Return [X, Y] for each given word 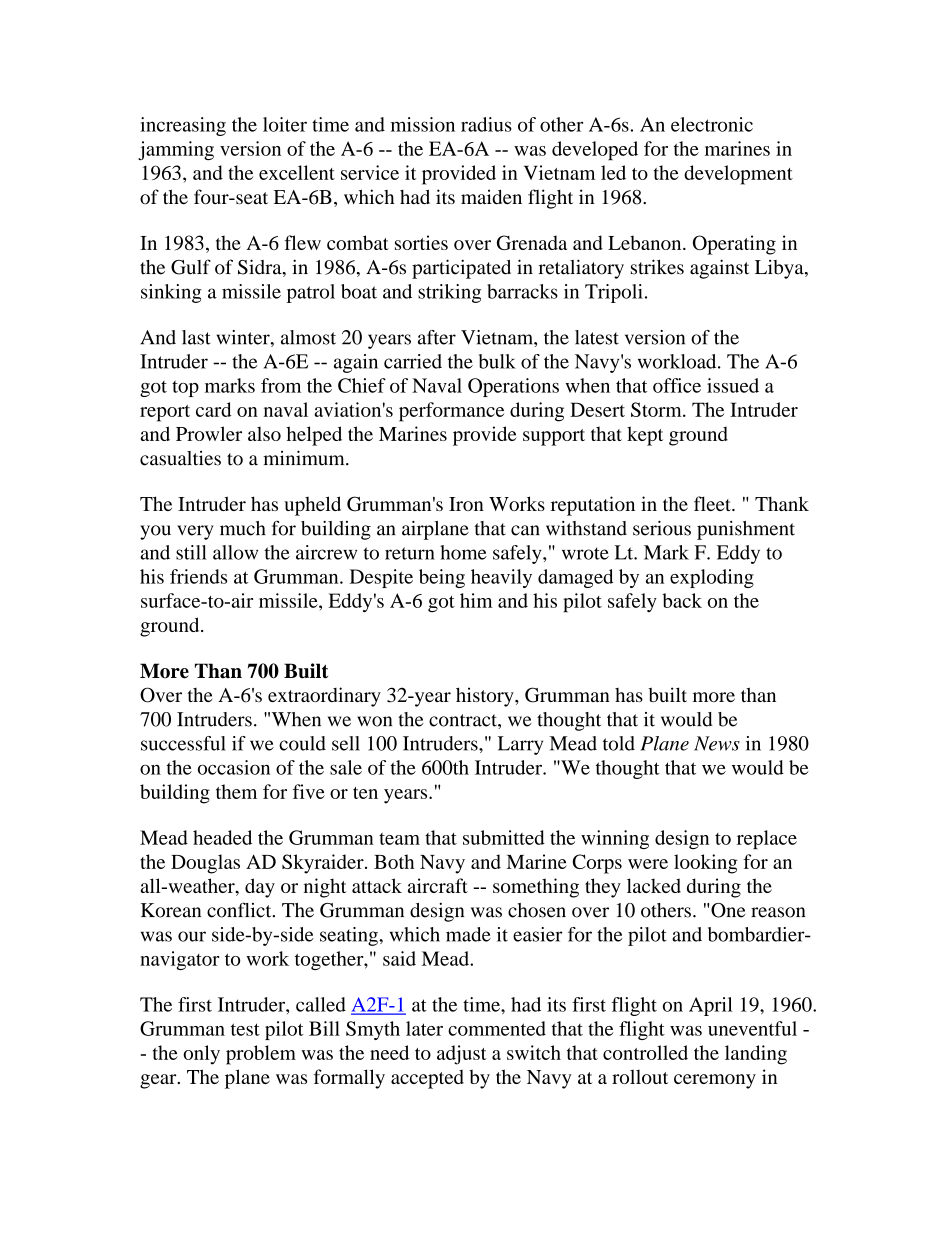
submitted [504, 837]
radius [486, 124]
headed [222, 837]
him [476, 600]
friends [198, 576]
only [201, 1055]
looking [705, 864]
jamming [176, 150]
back [682, 600]
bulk [497, 361]
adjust [462, 1055]
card [214, 409]
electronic [712, 124]
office [677, 385]
